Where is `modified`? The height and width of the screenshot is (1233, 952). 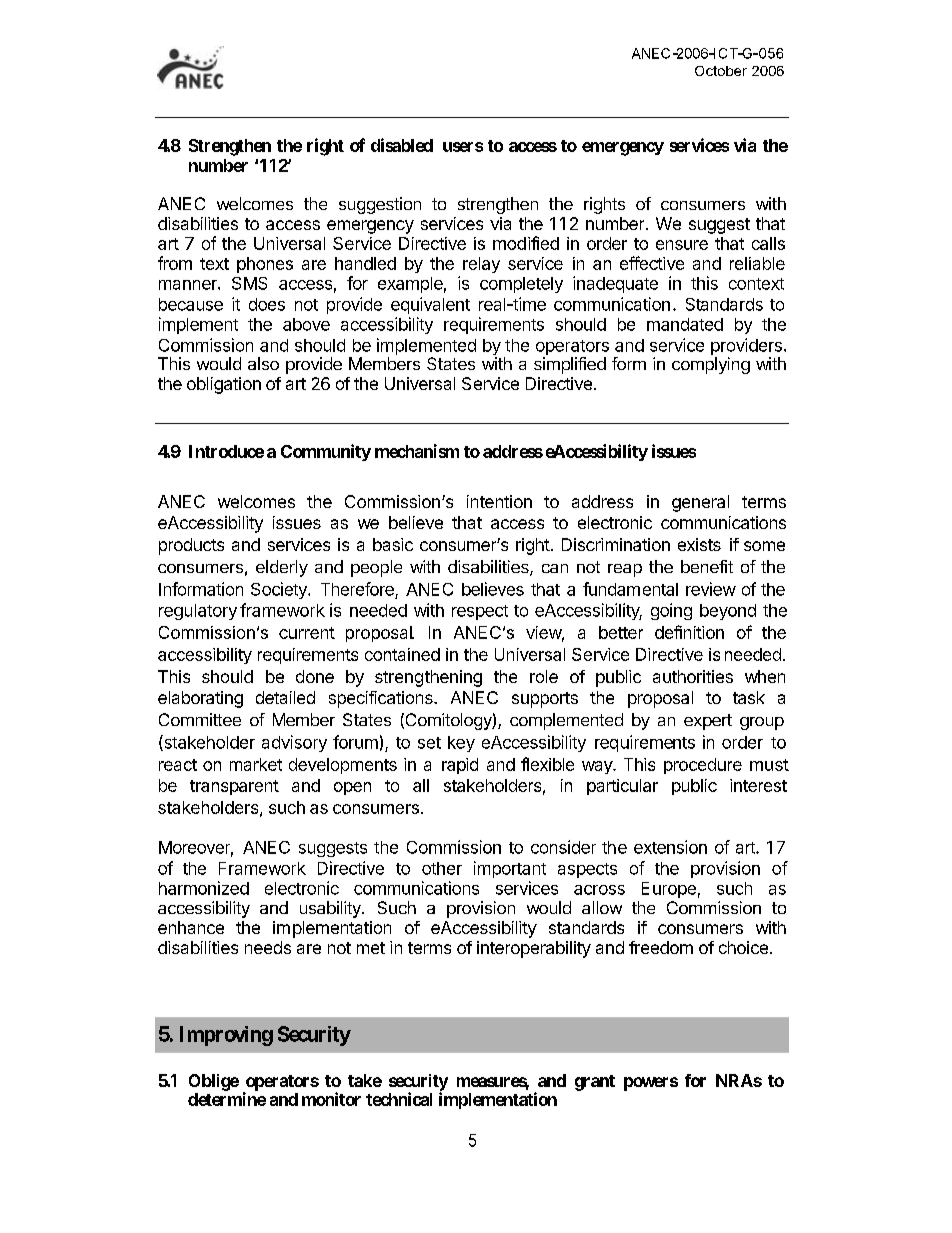 modified is located at coordinates (526, 243).
